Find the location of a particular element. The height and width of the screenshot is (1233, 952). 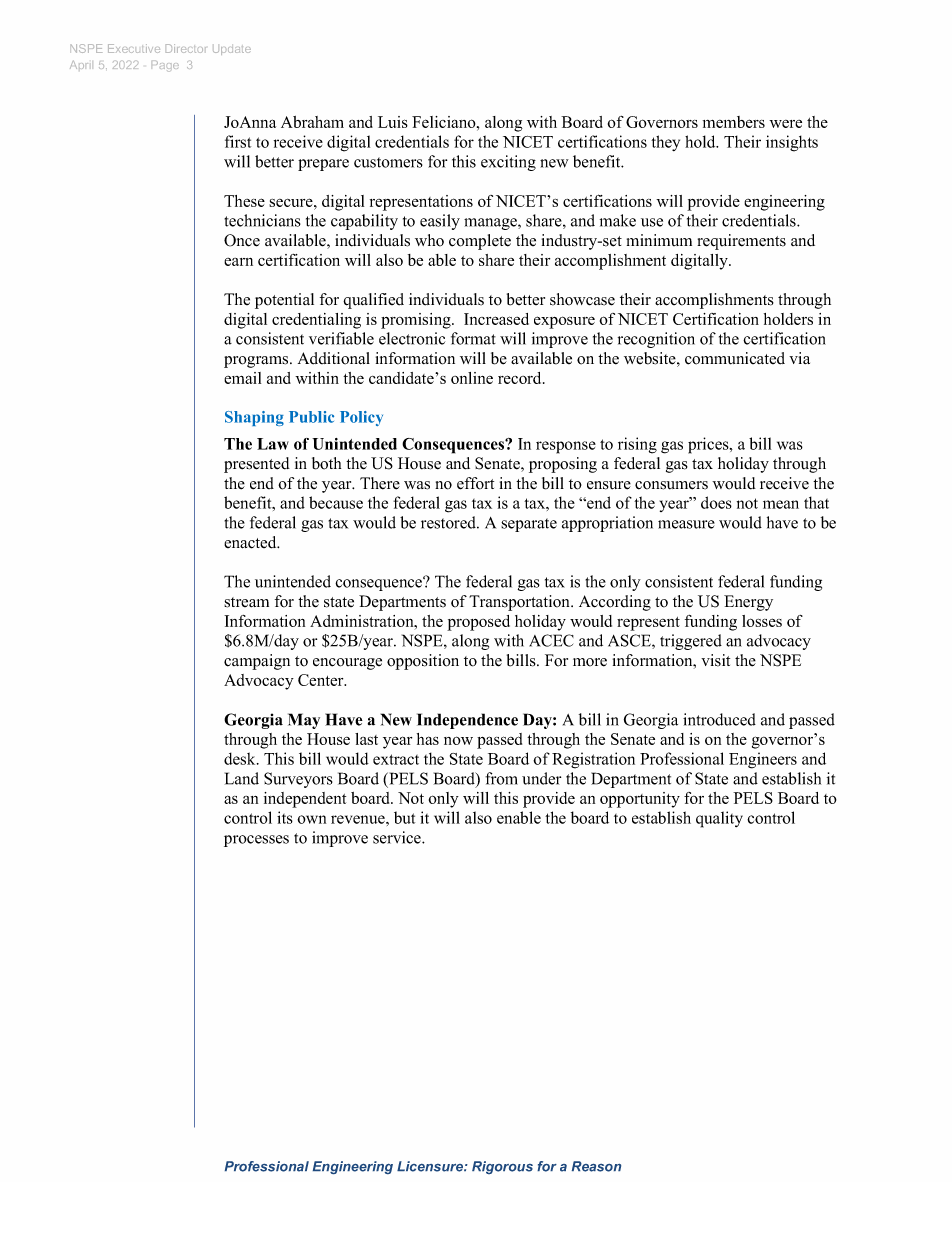

members is located at coordinates (734, 122).
